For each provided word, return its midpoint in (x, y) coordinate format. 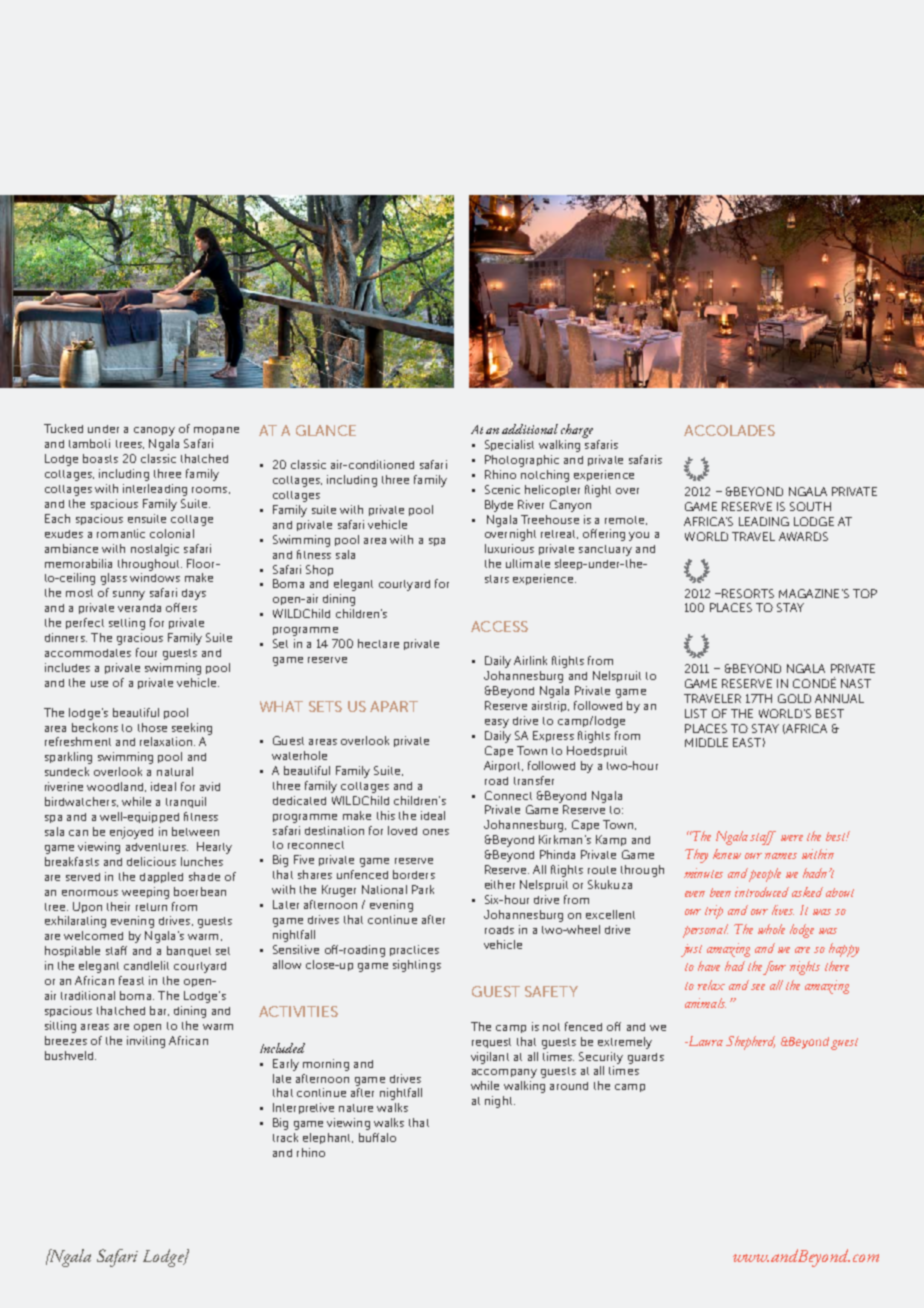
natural (175, 771)
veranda (139, 608)
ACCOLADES (729, 430)
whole (771, 929)
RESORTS (748, 593)
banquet (189, 951)
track (285, 1137)
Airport (503, 766)
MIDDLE (706, 742)
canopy (154, 431)
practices (414, 950)
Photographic (522, 461)
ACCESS (499, 626)
